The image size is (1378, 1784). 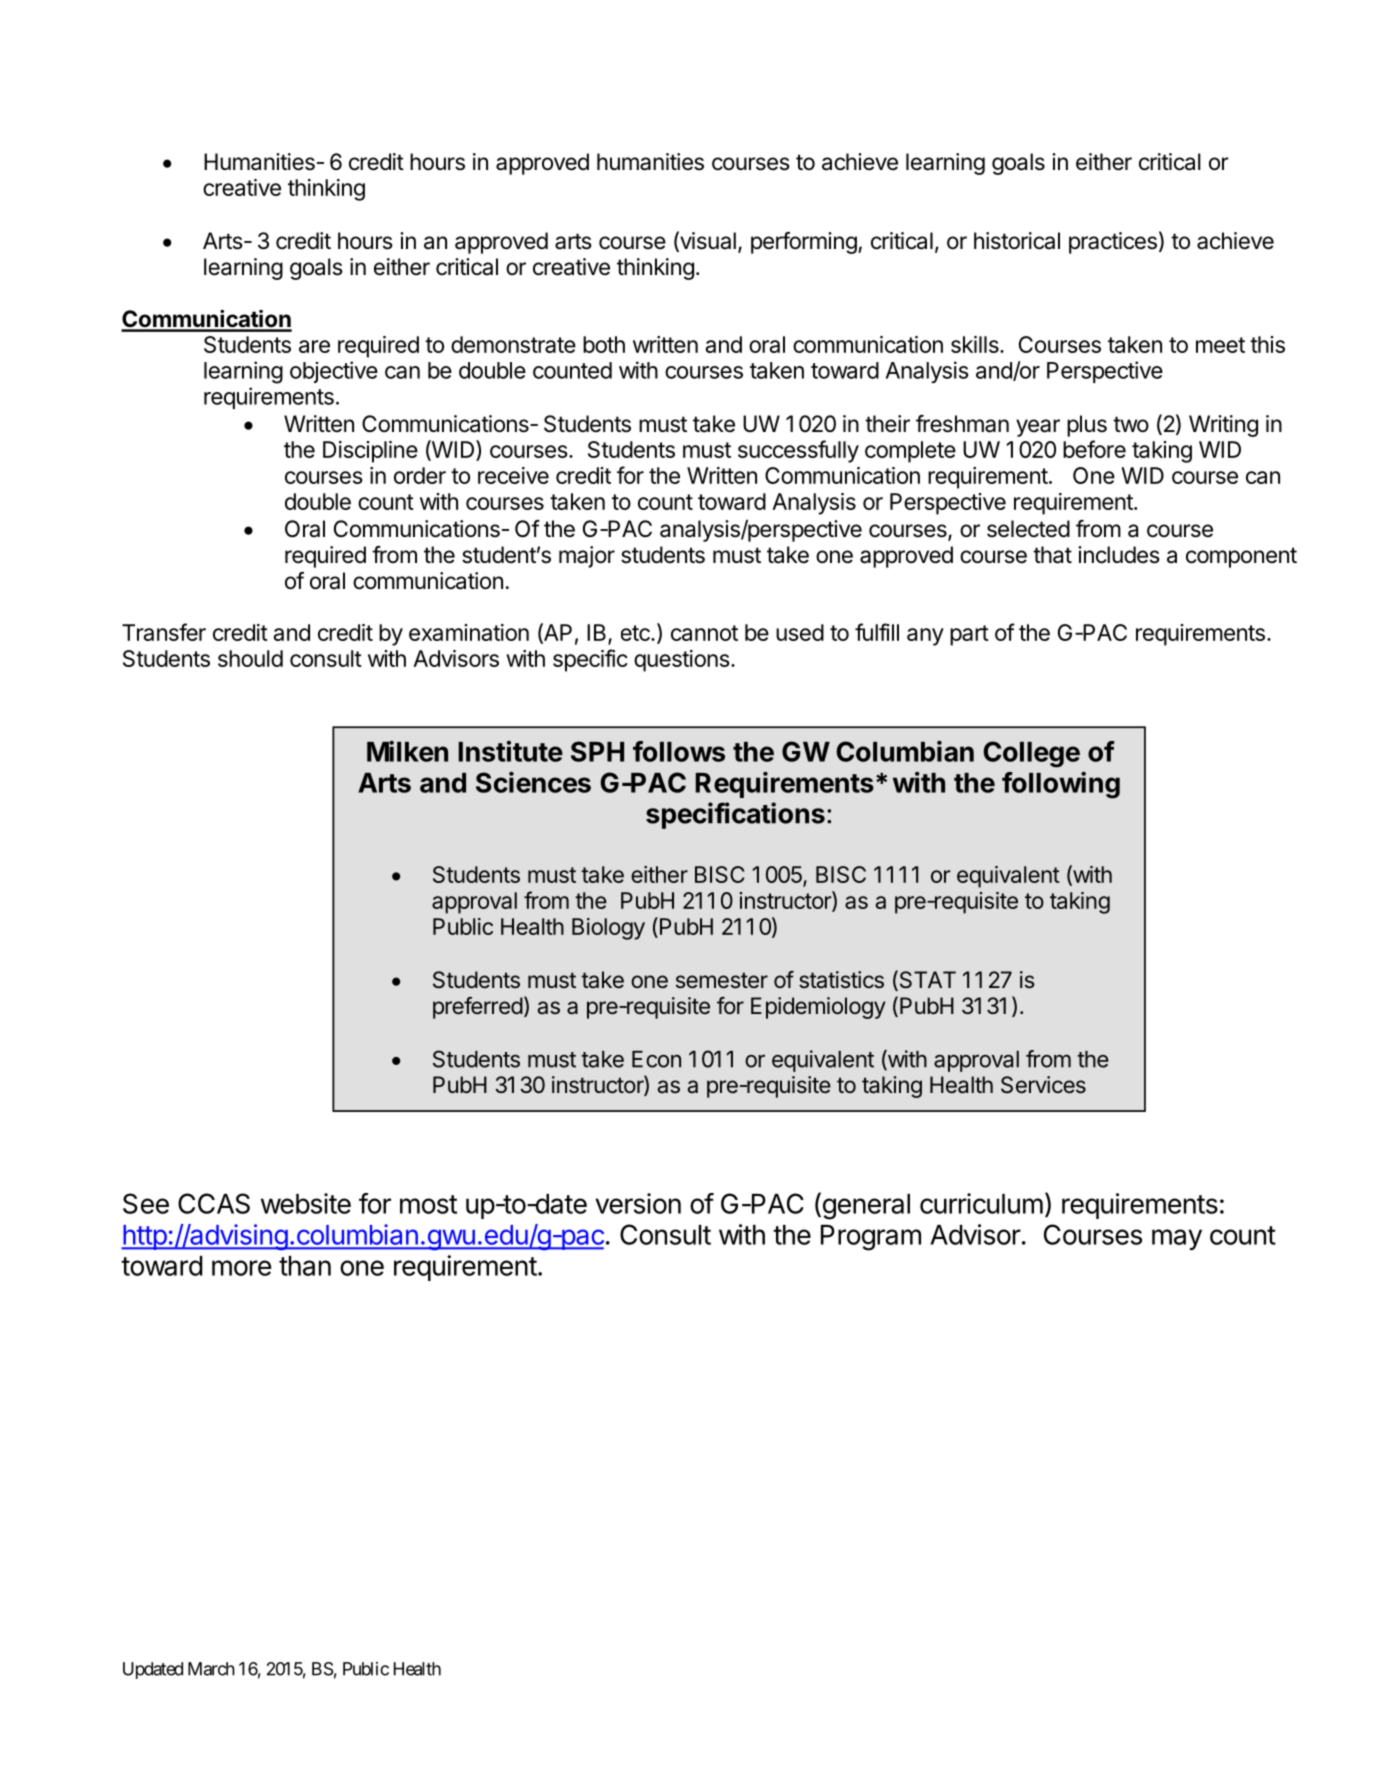 What do you see at coordinates (1113, 243) in the screenshot?
I see `practices` at bounding box center [1113, 243].
